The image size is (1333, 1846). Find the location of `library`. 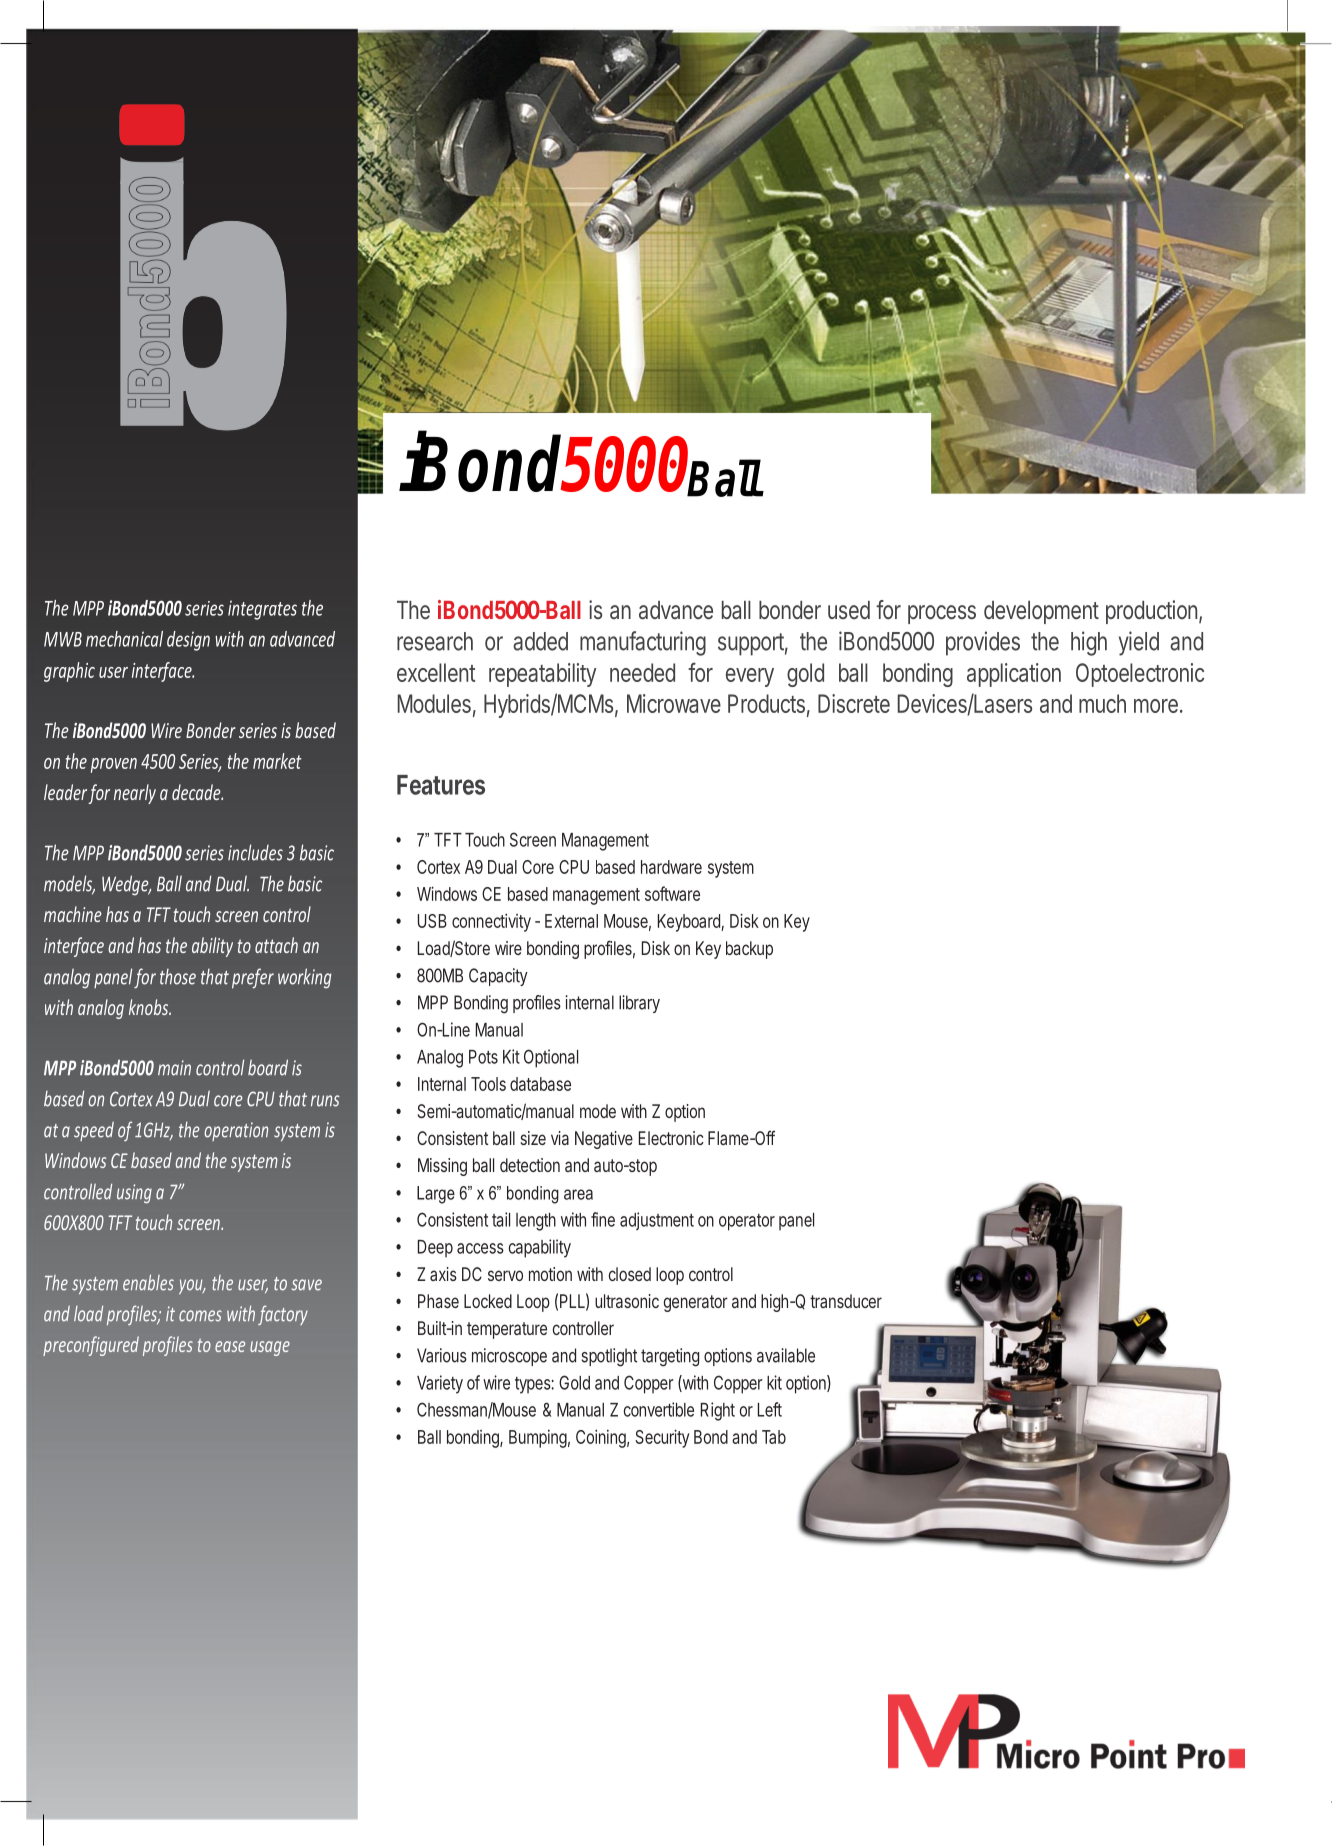

library is located at coordinates (639, 1004).
